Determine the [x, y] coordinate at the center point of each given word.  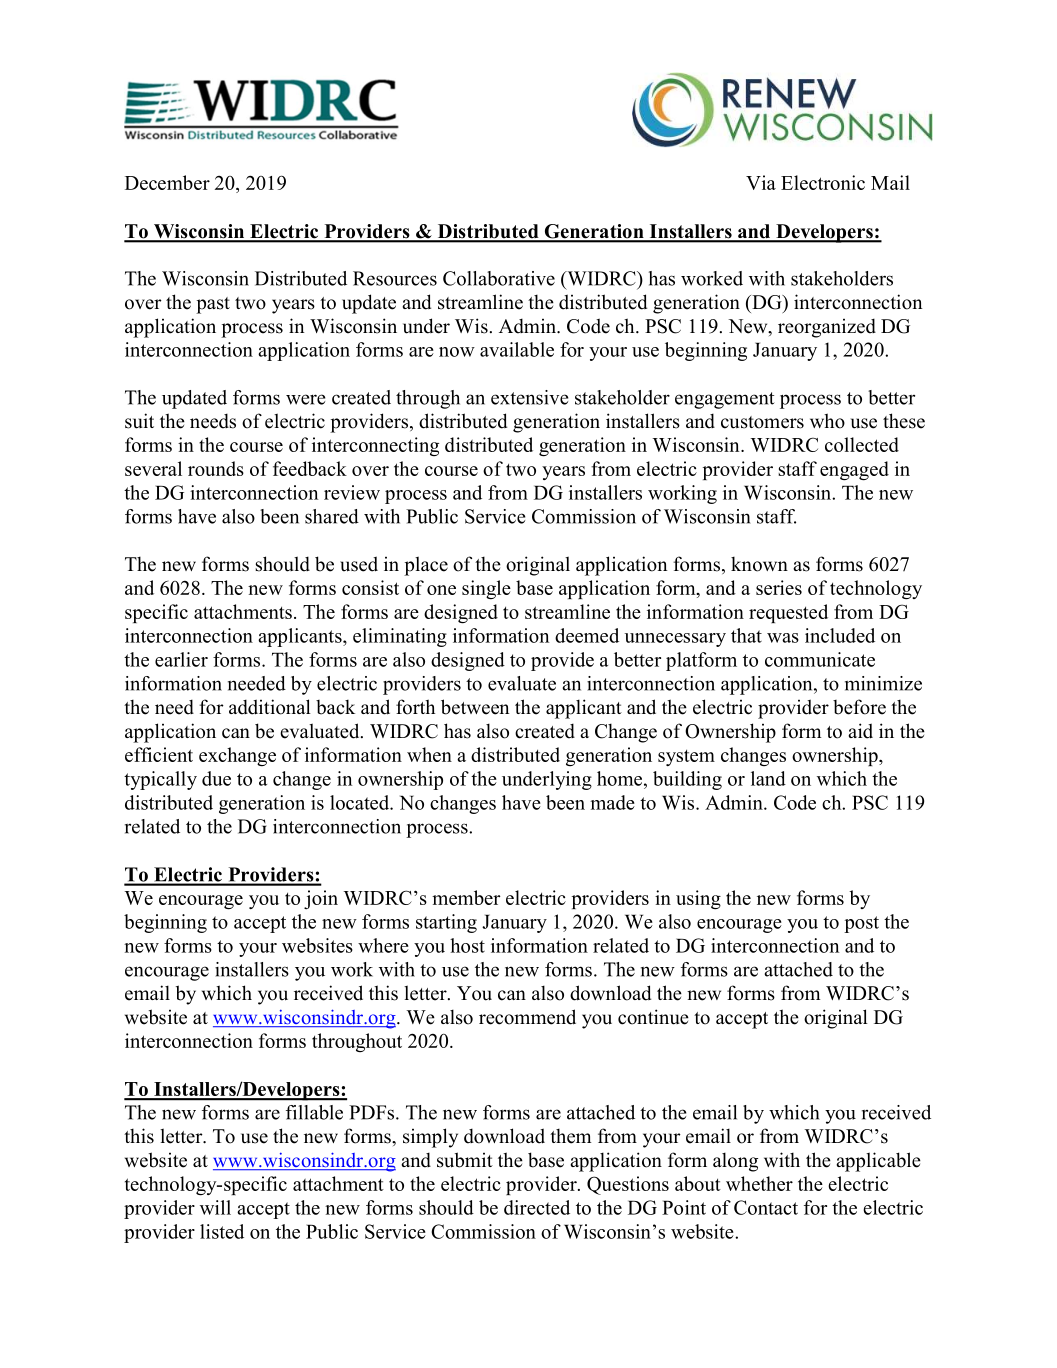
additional [270, 707]
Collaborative [499, 278]
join [321, 899]
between [475, 707]
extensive [529, 397]
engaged [854, 471]
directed [537, 1207]
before [859, 707]
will [215, 1207]
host [467, 945]
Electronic [823, 182]
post [861, 924]
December [167, 182]
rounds [216, 468]
